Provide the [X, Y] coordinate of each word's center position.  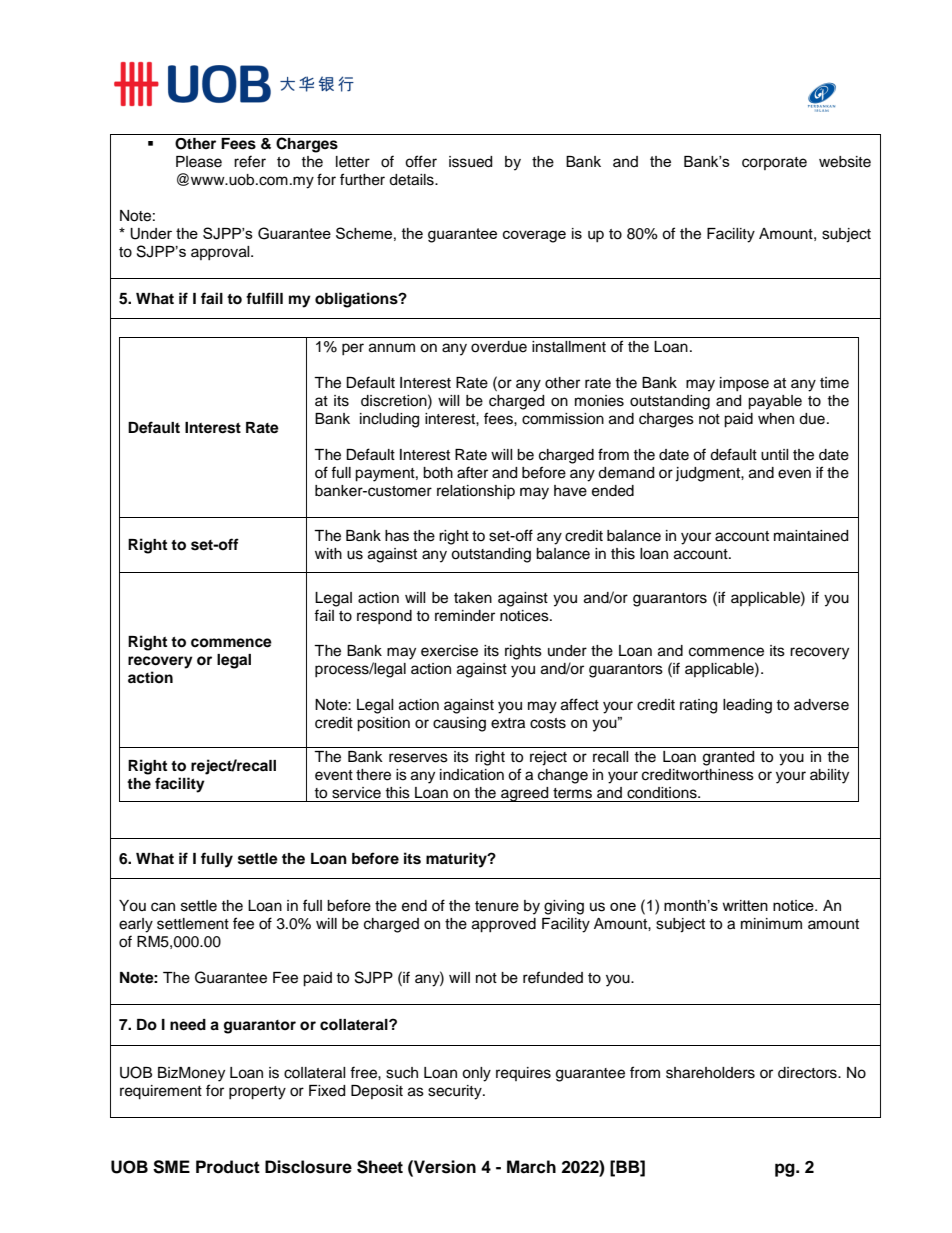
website [845, 162]
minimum [771, 924]
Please [199, 162]
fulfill [264, 298]
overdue [499, 347]
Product [228, 1167]
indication [472, 775]
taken [473, 598]
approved [504, 925]
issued [470, 162]
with [328, 553]
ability [829, 776]
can [163, 907]
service [356, 793]
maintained [811, 536]
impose [744, 384]
